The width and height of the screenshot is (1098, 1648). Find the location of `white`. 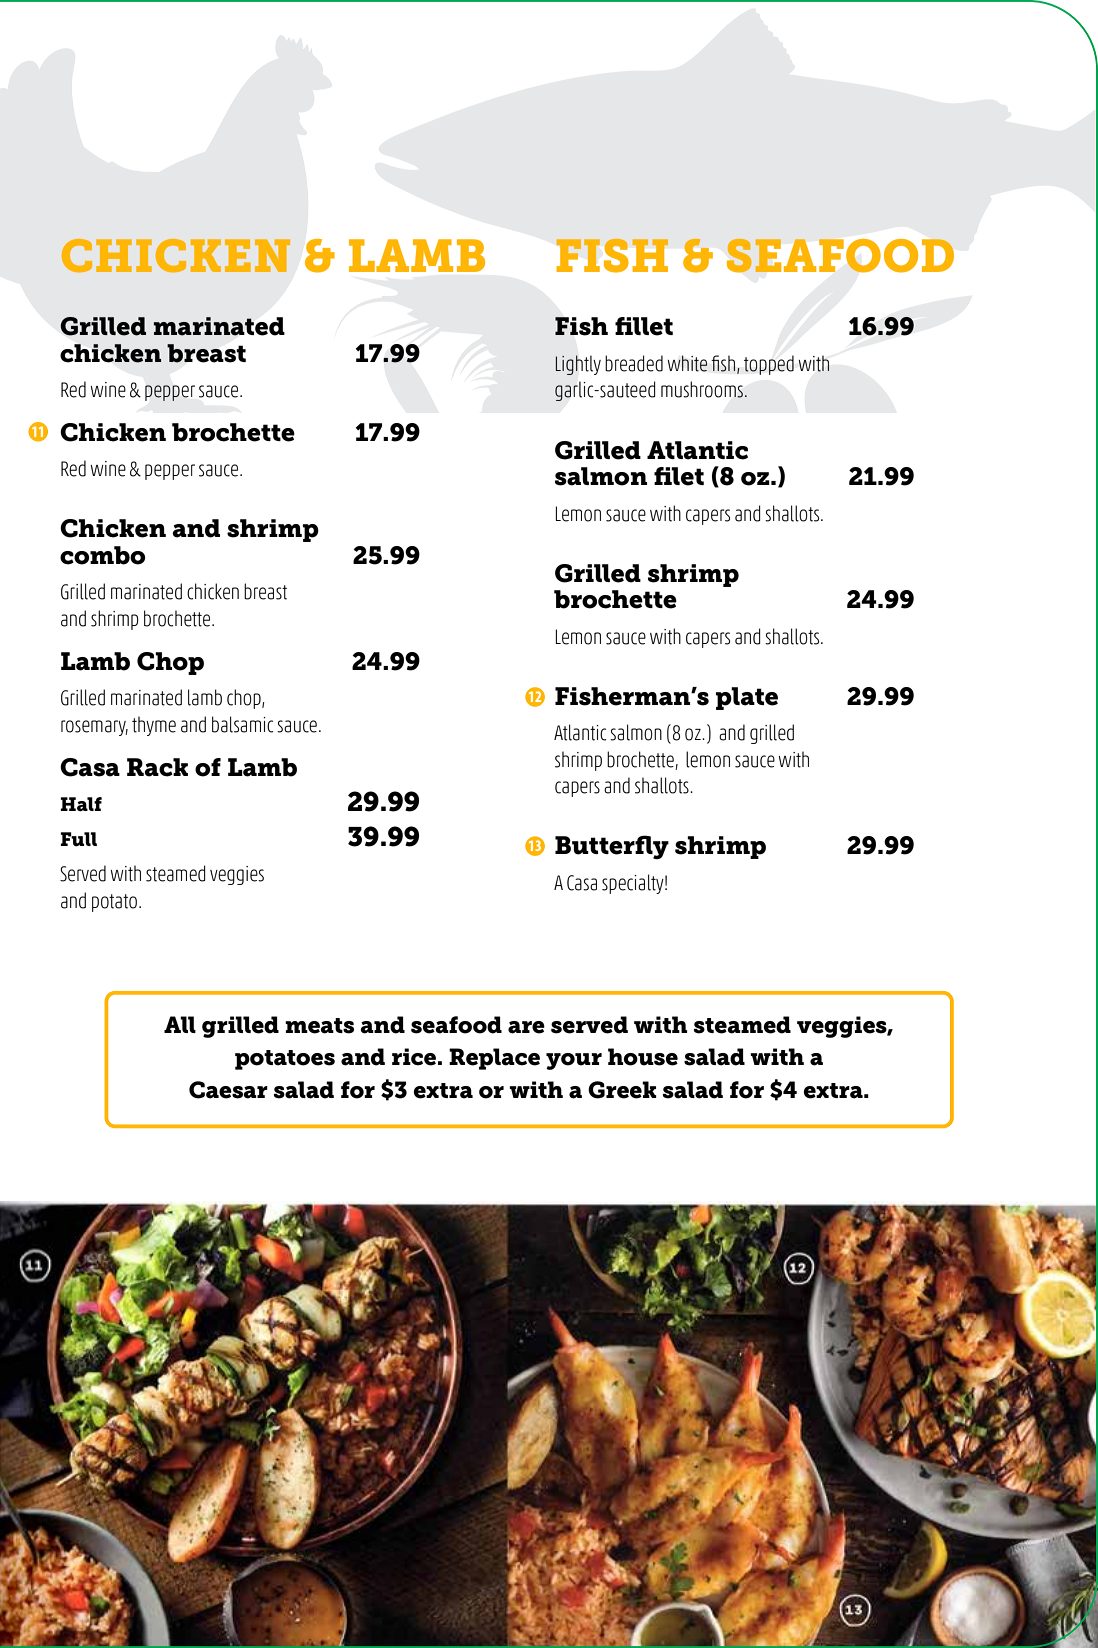

white is located at coordinates (687, 363).
